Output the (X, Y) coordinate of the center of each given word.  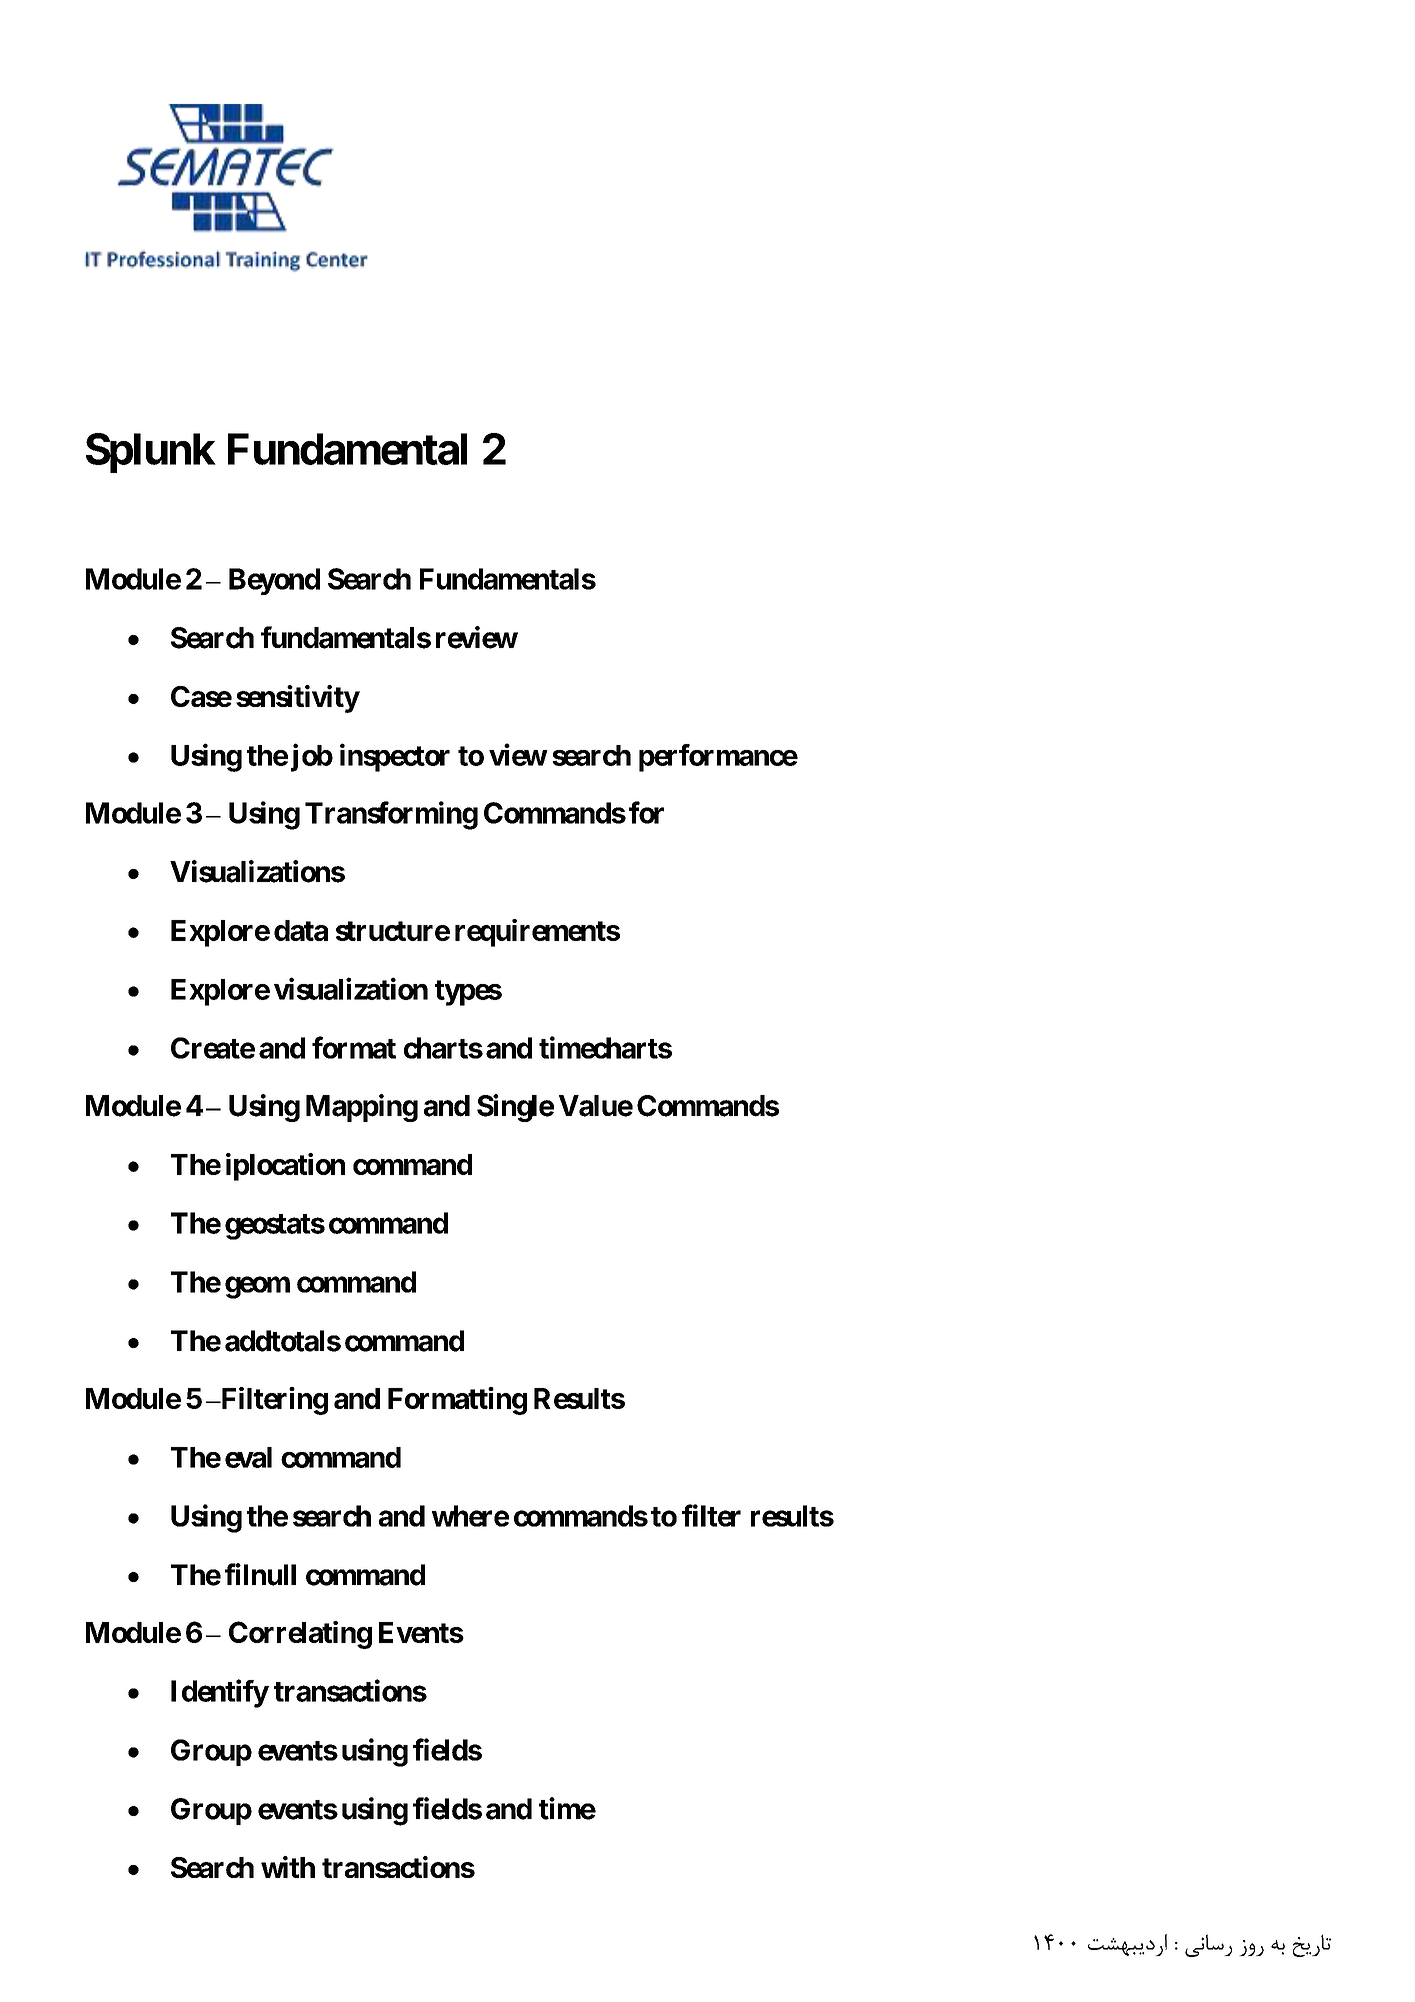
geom (257, 1287)
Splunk (151, 453)
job (312, 757)
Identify (220, 1693)
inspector (395, 757)
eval (248, 1457)
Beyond (274, 581)
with (288, 1867)
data (301, 930)
